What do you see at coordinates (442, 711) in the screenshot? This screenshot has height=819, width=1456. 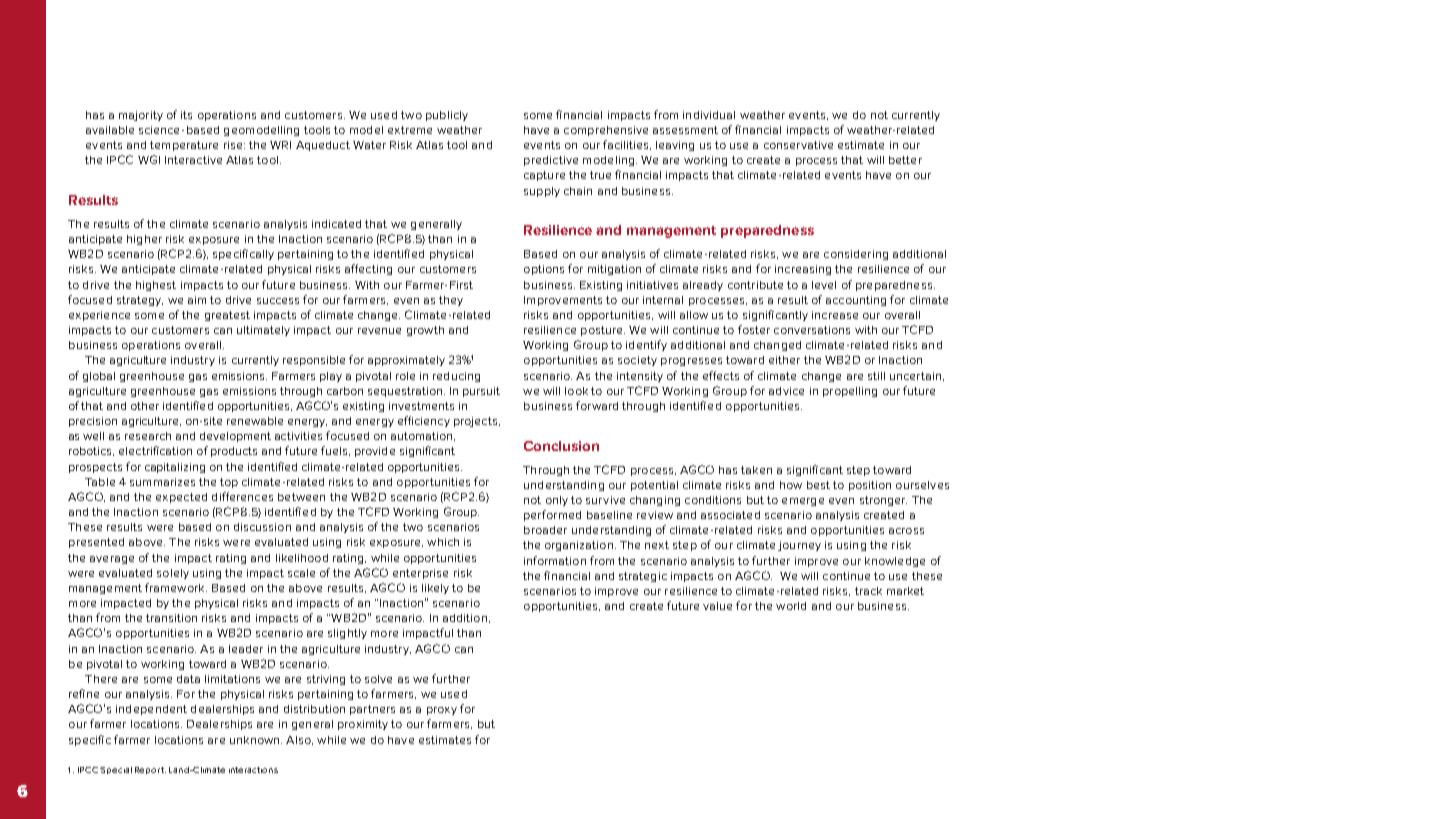 I see `proxy` at bounding box center [442, 711].
